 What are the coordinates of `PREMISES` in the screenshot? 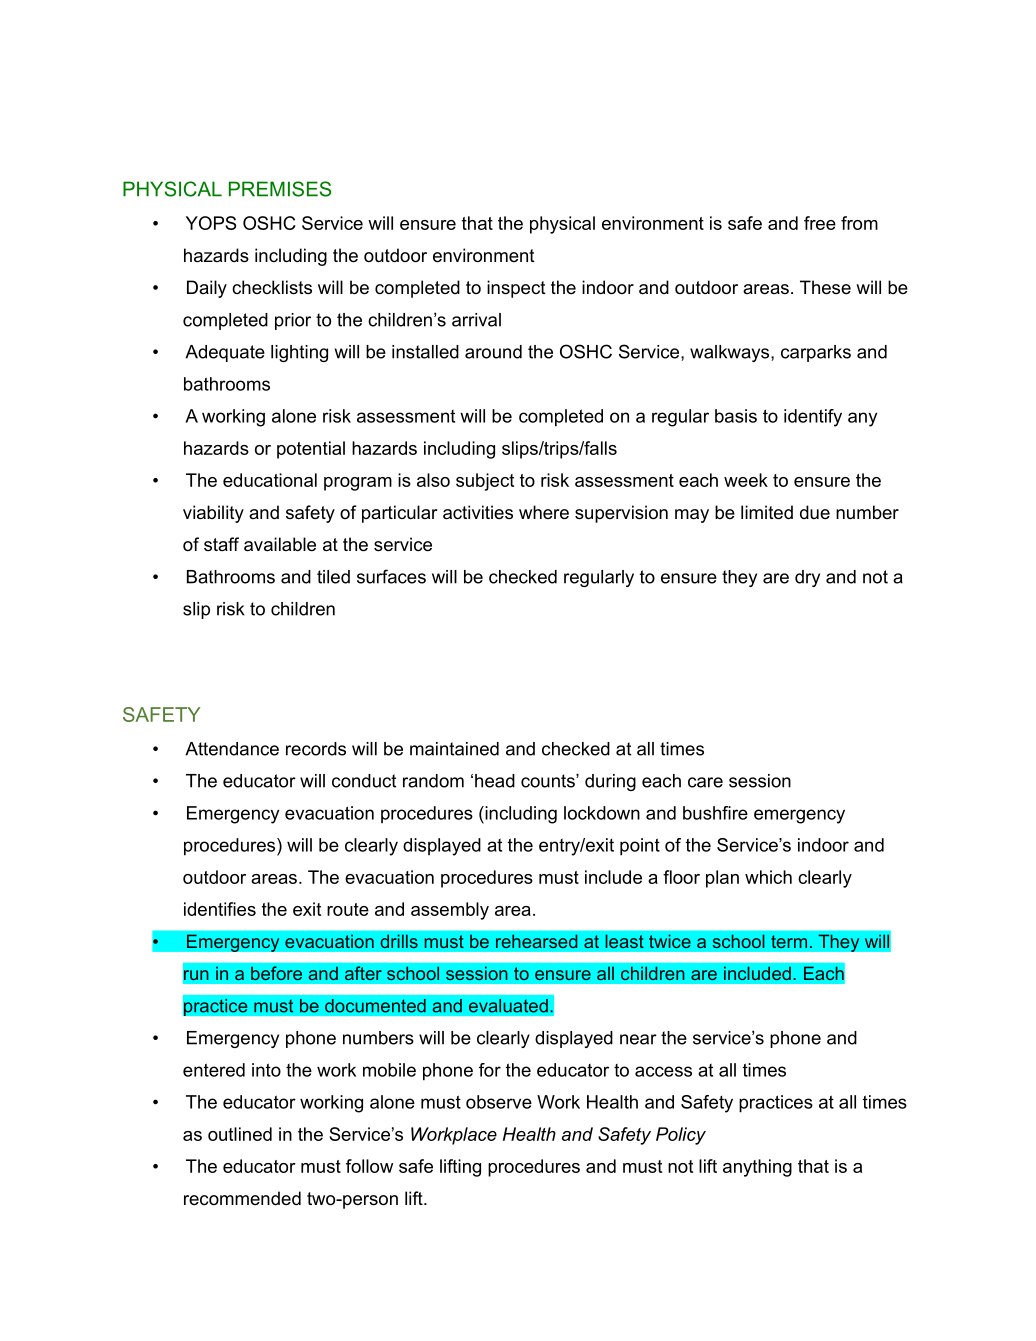 It's located at (280, 189).
